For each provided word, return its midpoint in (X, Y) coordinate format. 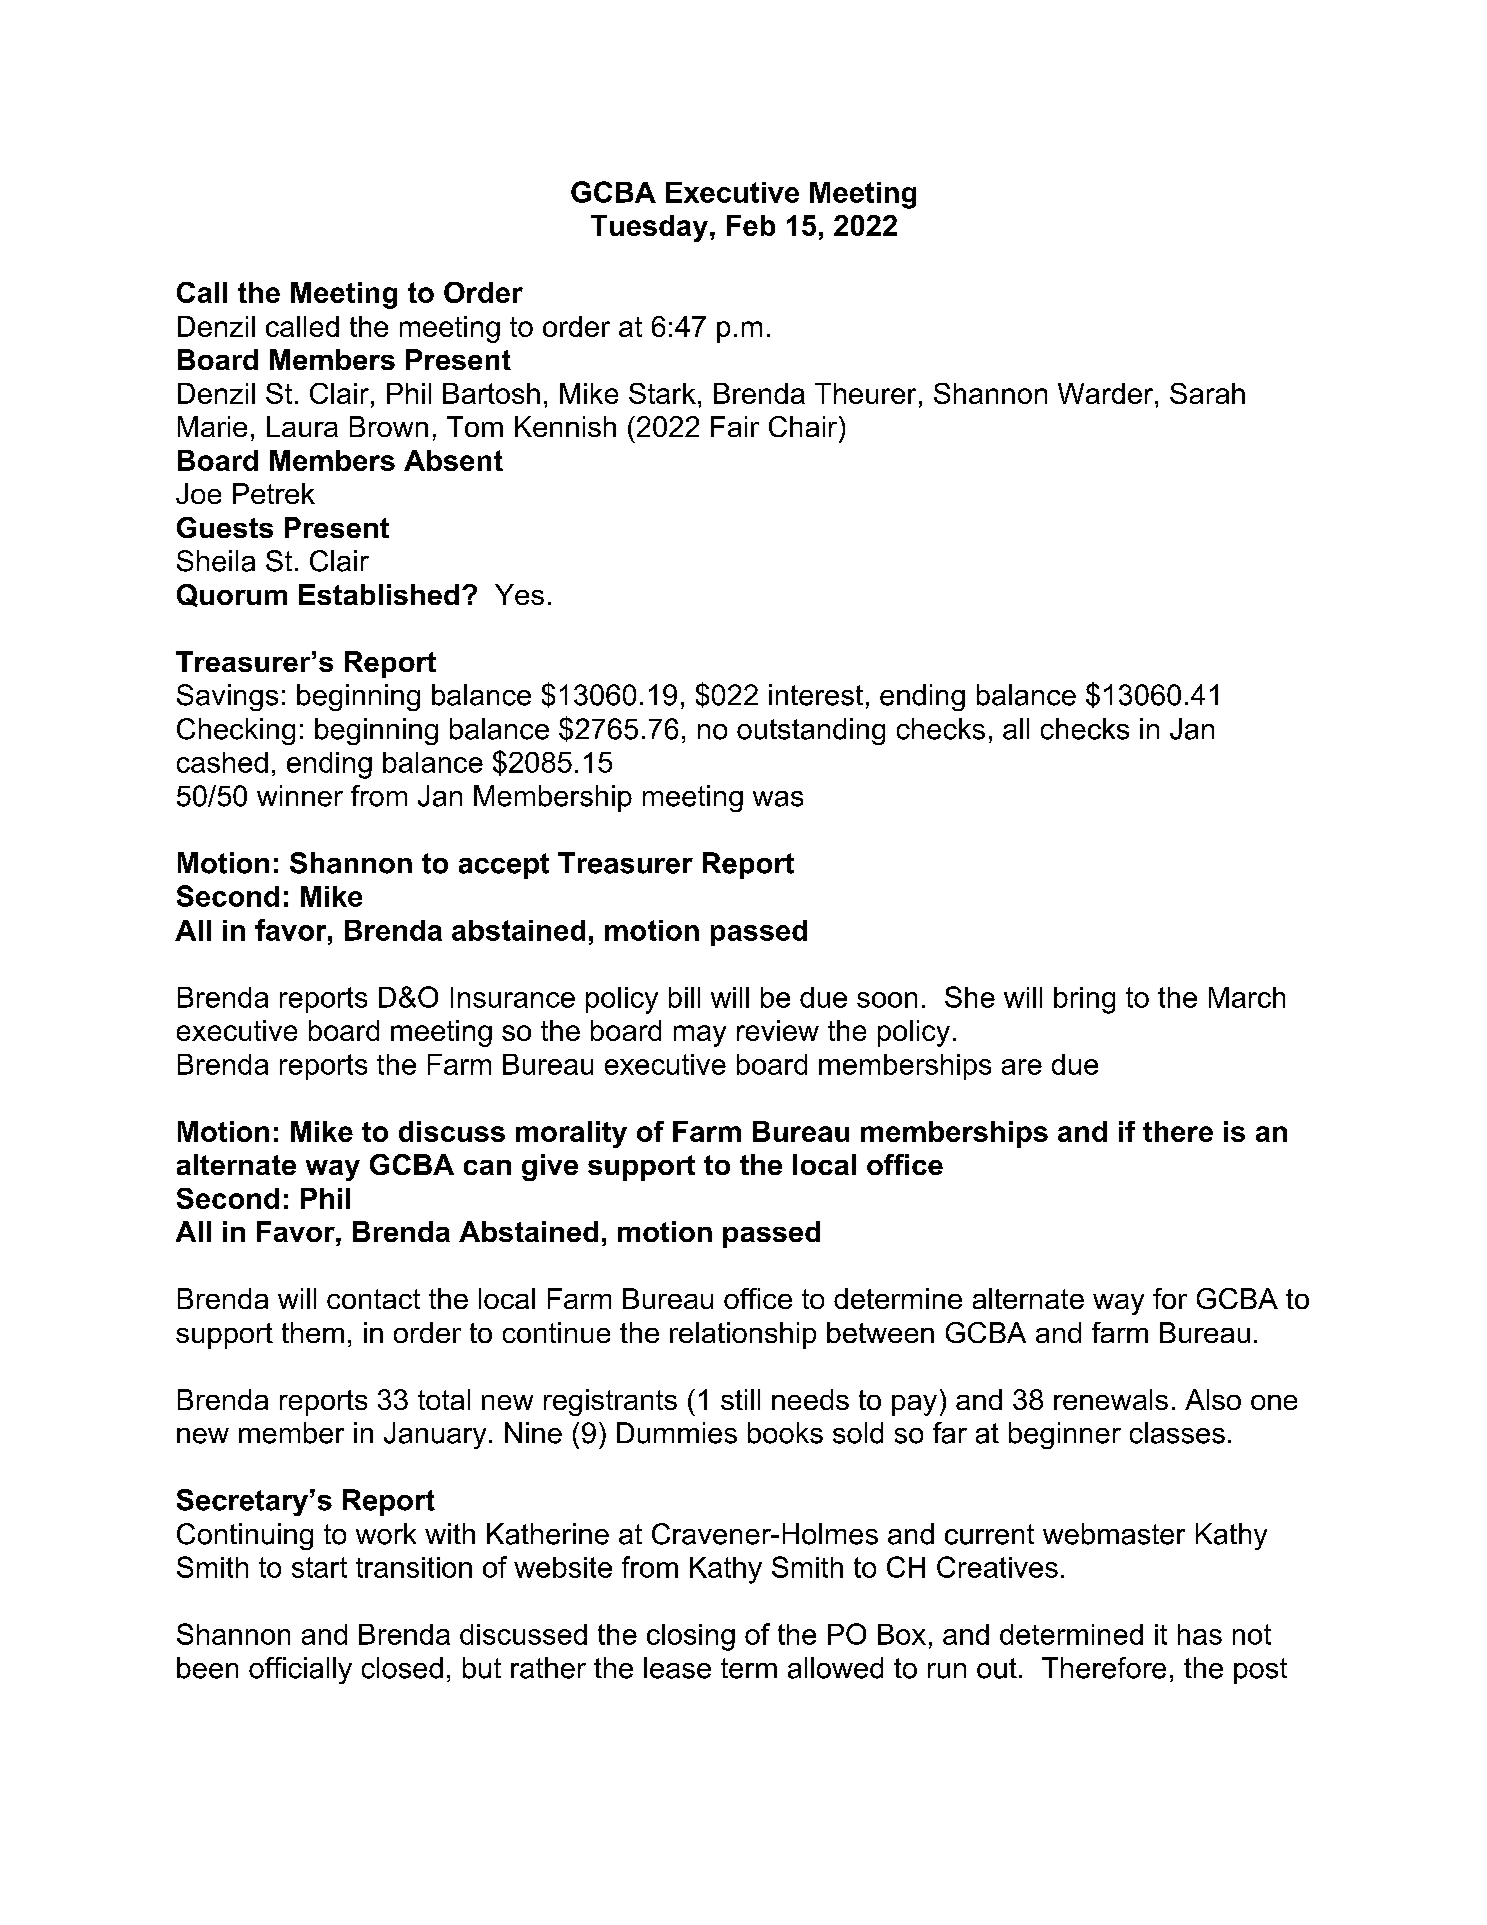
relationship (743, 1335)
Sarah (1207, 393)
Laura (302, 426)
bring (1084, 1000)
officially (300, 1670)
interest (816, 695)
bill (684, 997)
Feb (751, 225)
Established (379, 594)
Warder (1107, 393)
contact (373, 1299)
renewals (1111, 1399)
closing (691, 1637)
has (1200, 1634)
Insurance (513, 997)
